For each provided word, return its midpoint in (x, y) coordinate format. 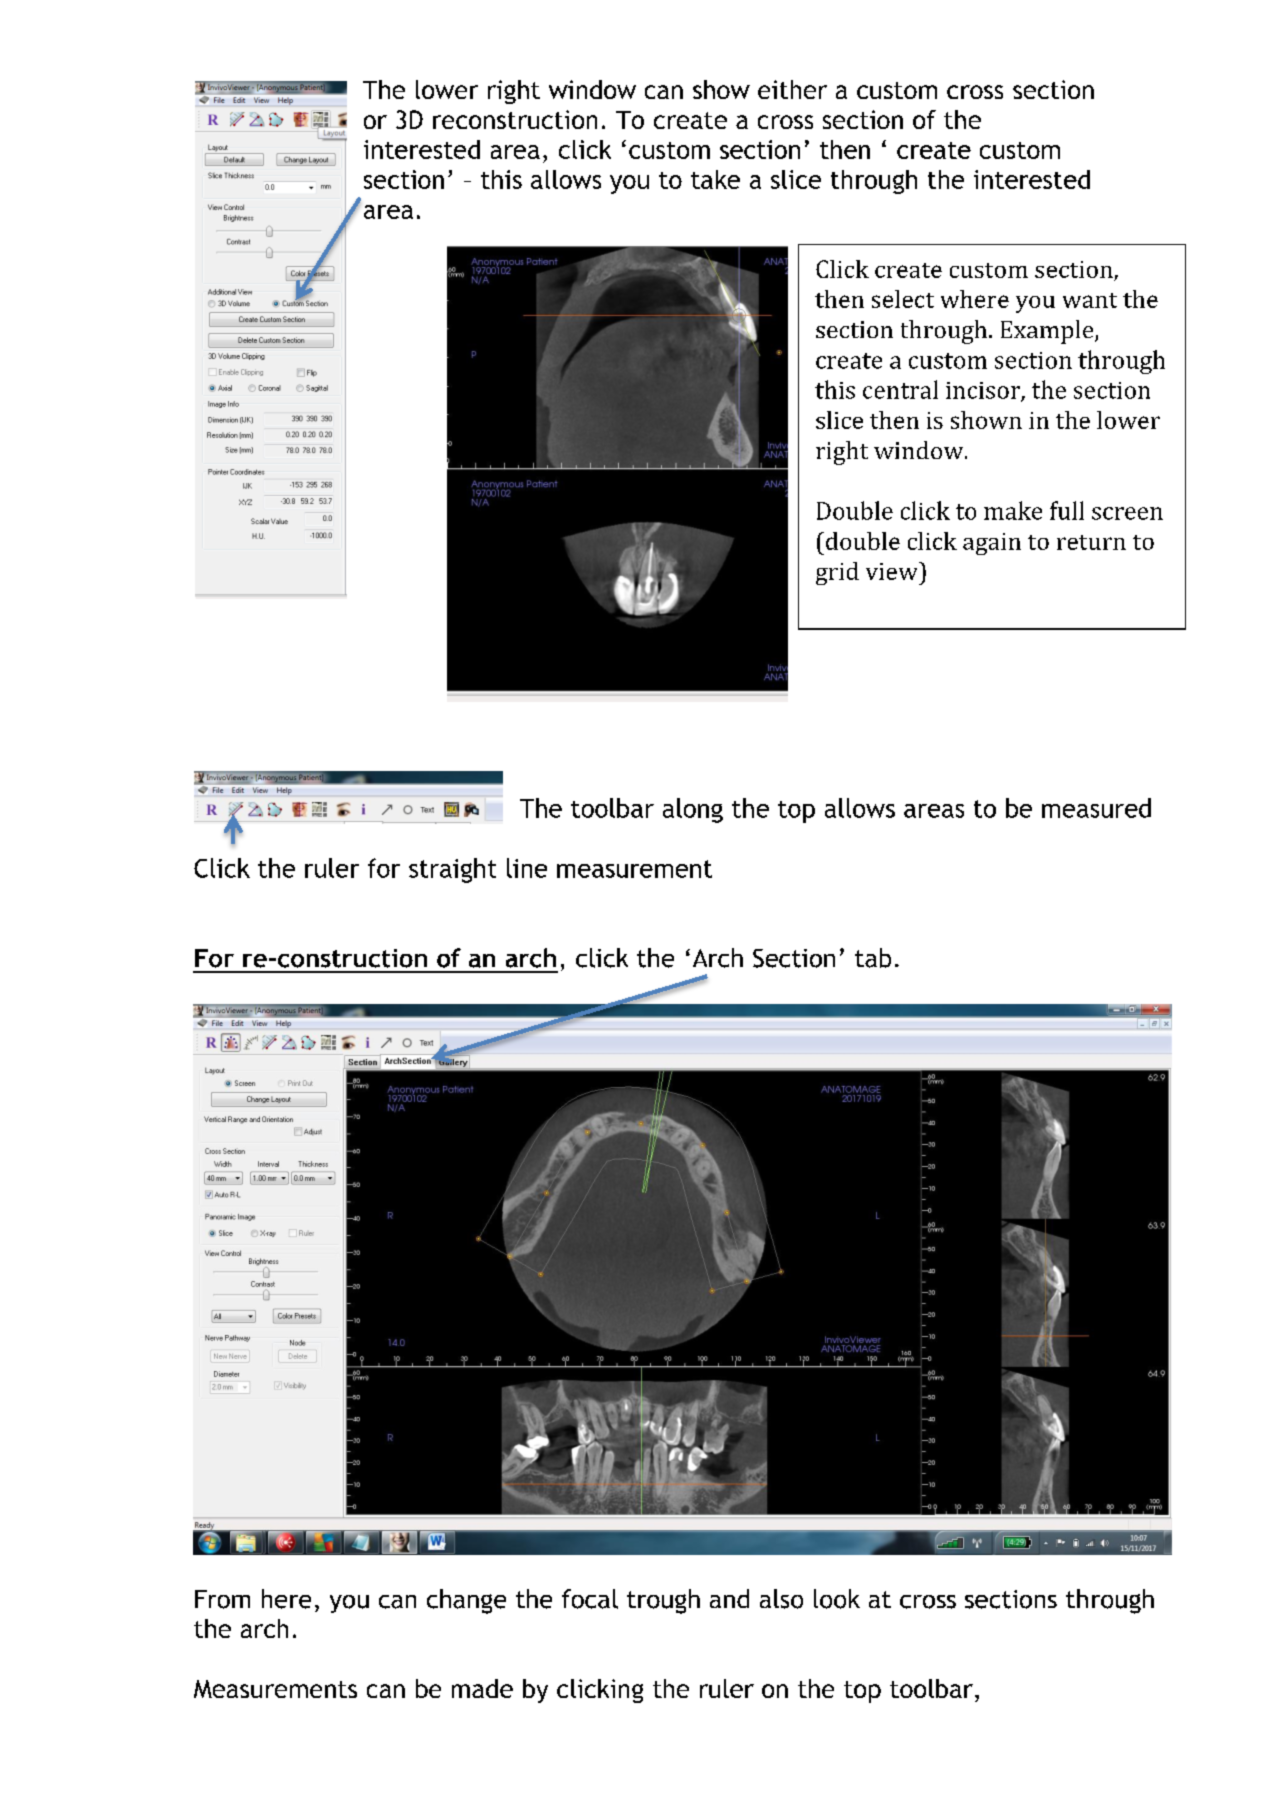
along (693, 810)
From (222, 1599)
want (1090, 300)
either (792, 89)
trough (663, 1601)
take (715, 179)
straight (452, 870)
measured (1096, 808)
